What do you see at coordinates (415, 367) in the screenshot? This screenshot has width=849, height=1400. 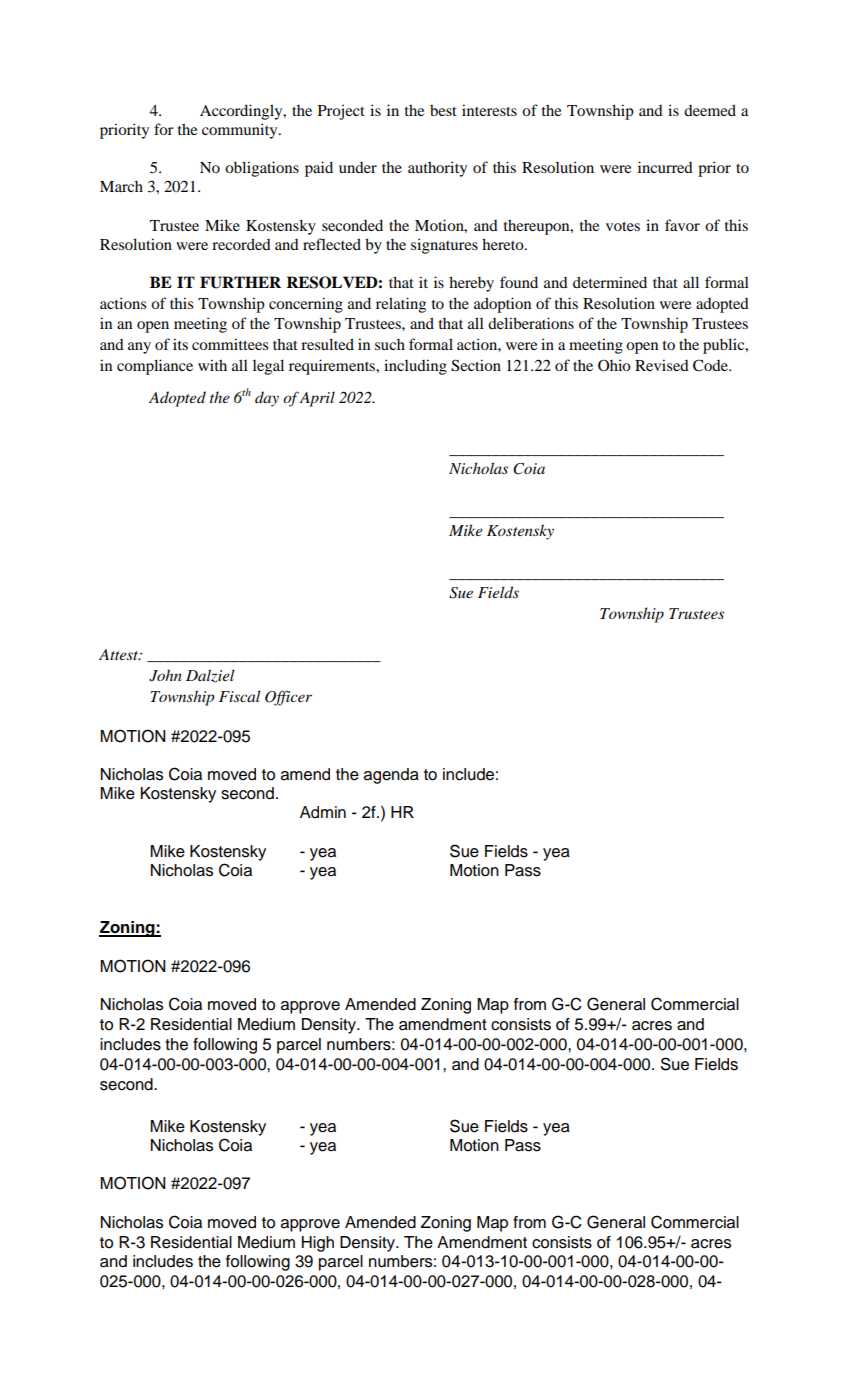 I see `including` at bounding box center [415, 367].
